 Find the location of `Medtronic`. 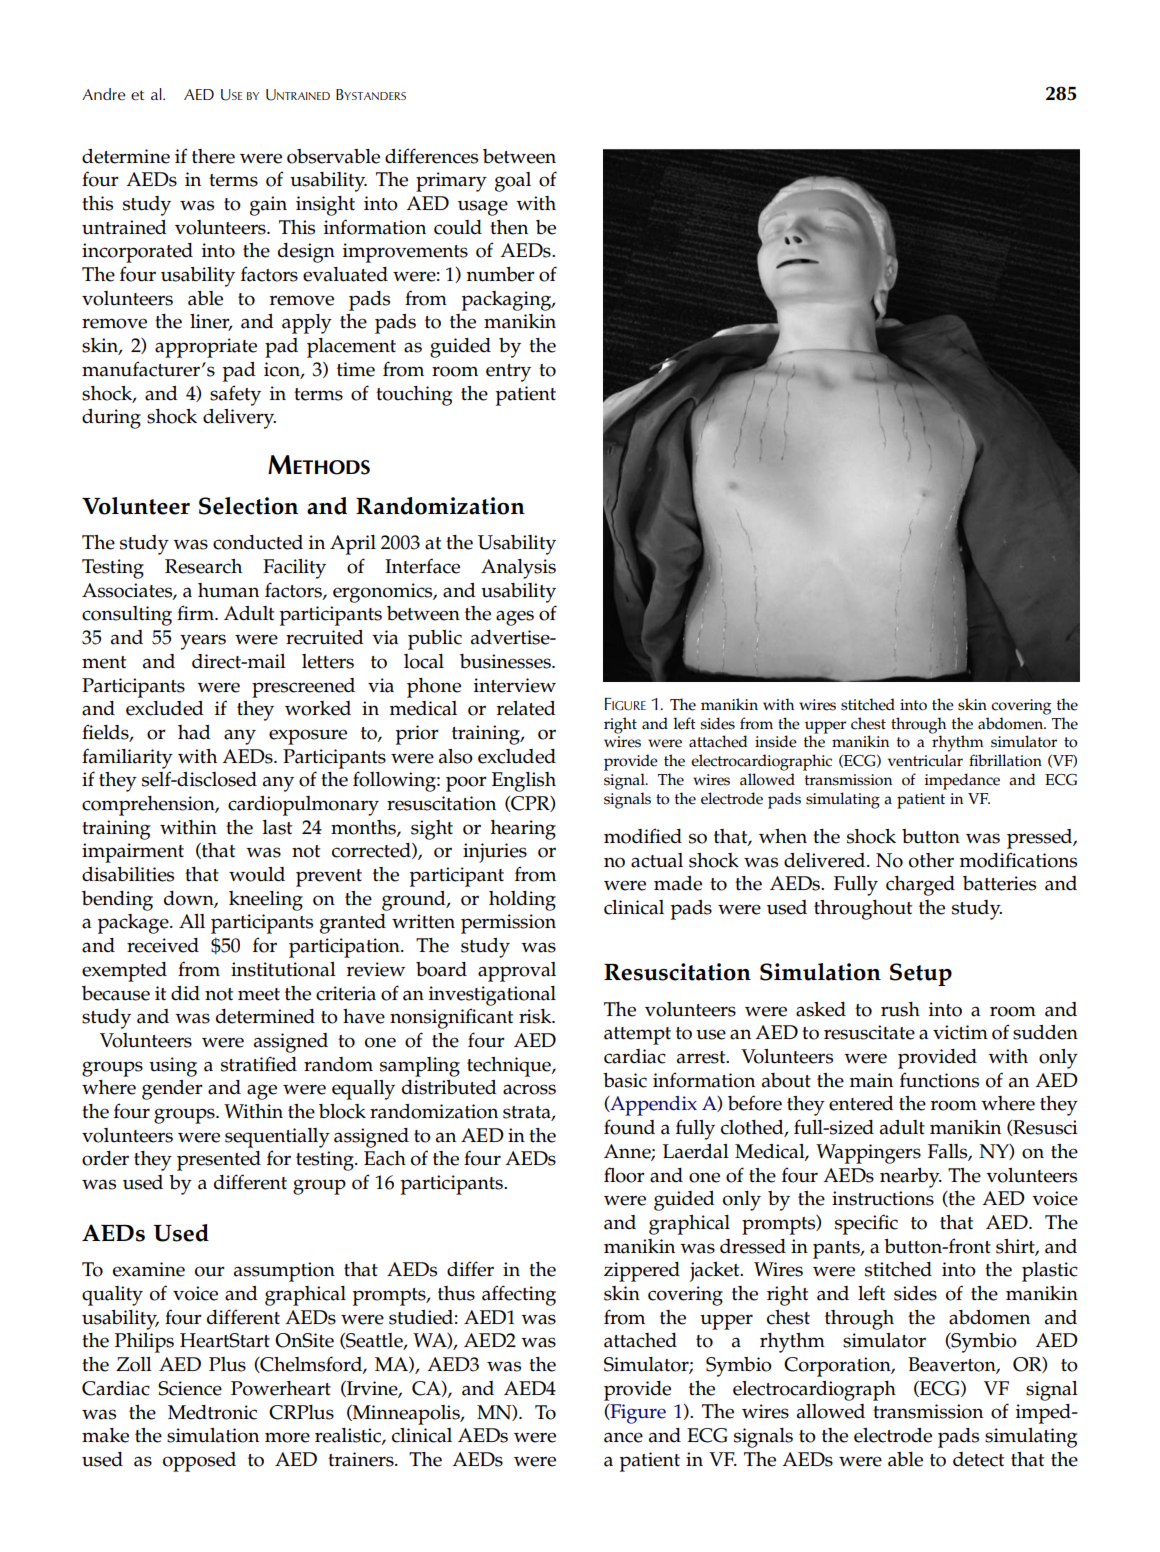

Medtronic is located at coordinates (212, 1412).
